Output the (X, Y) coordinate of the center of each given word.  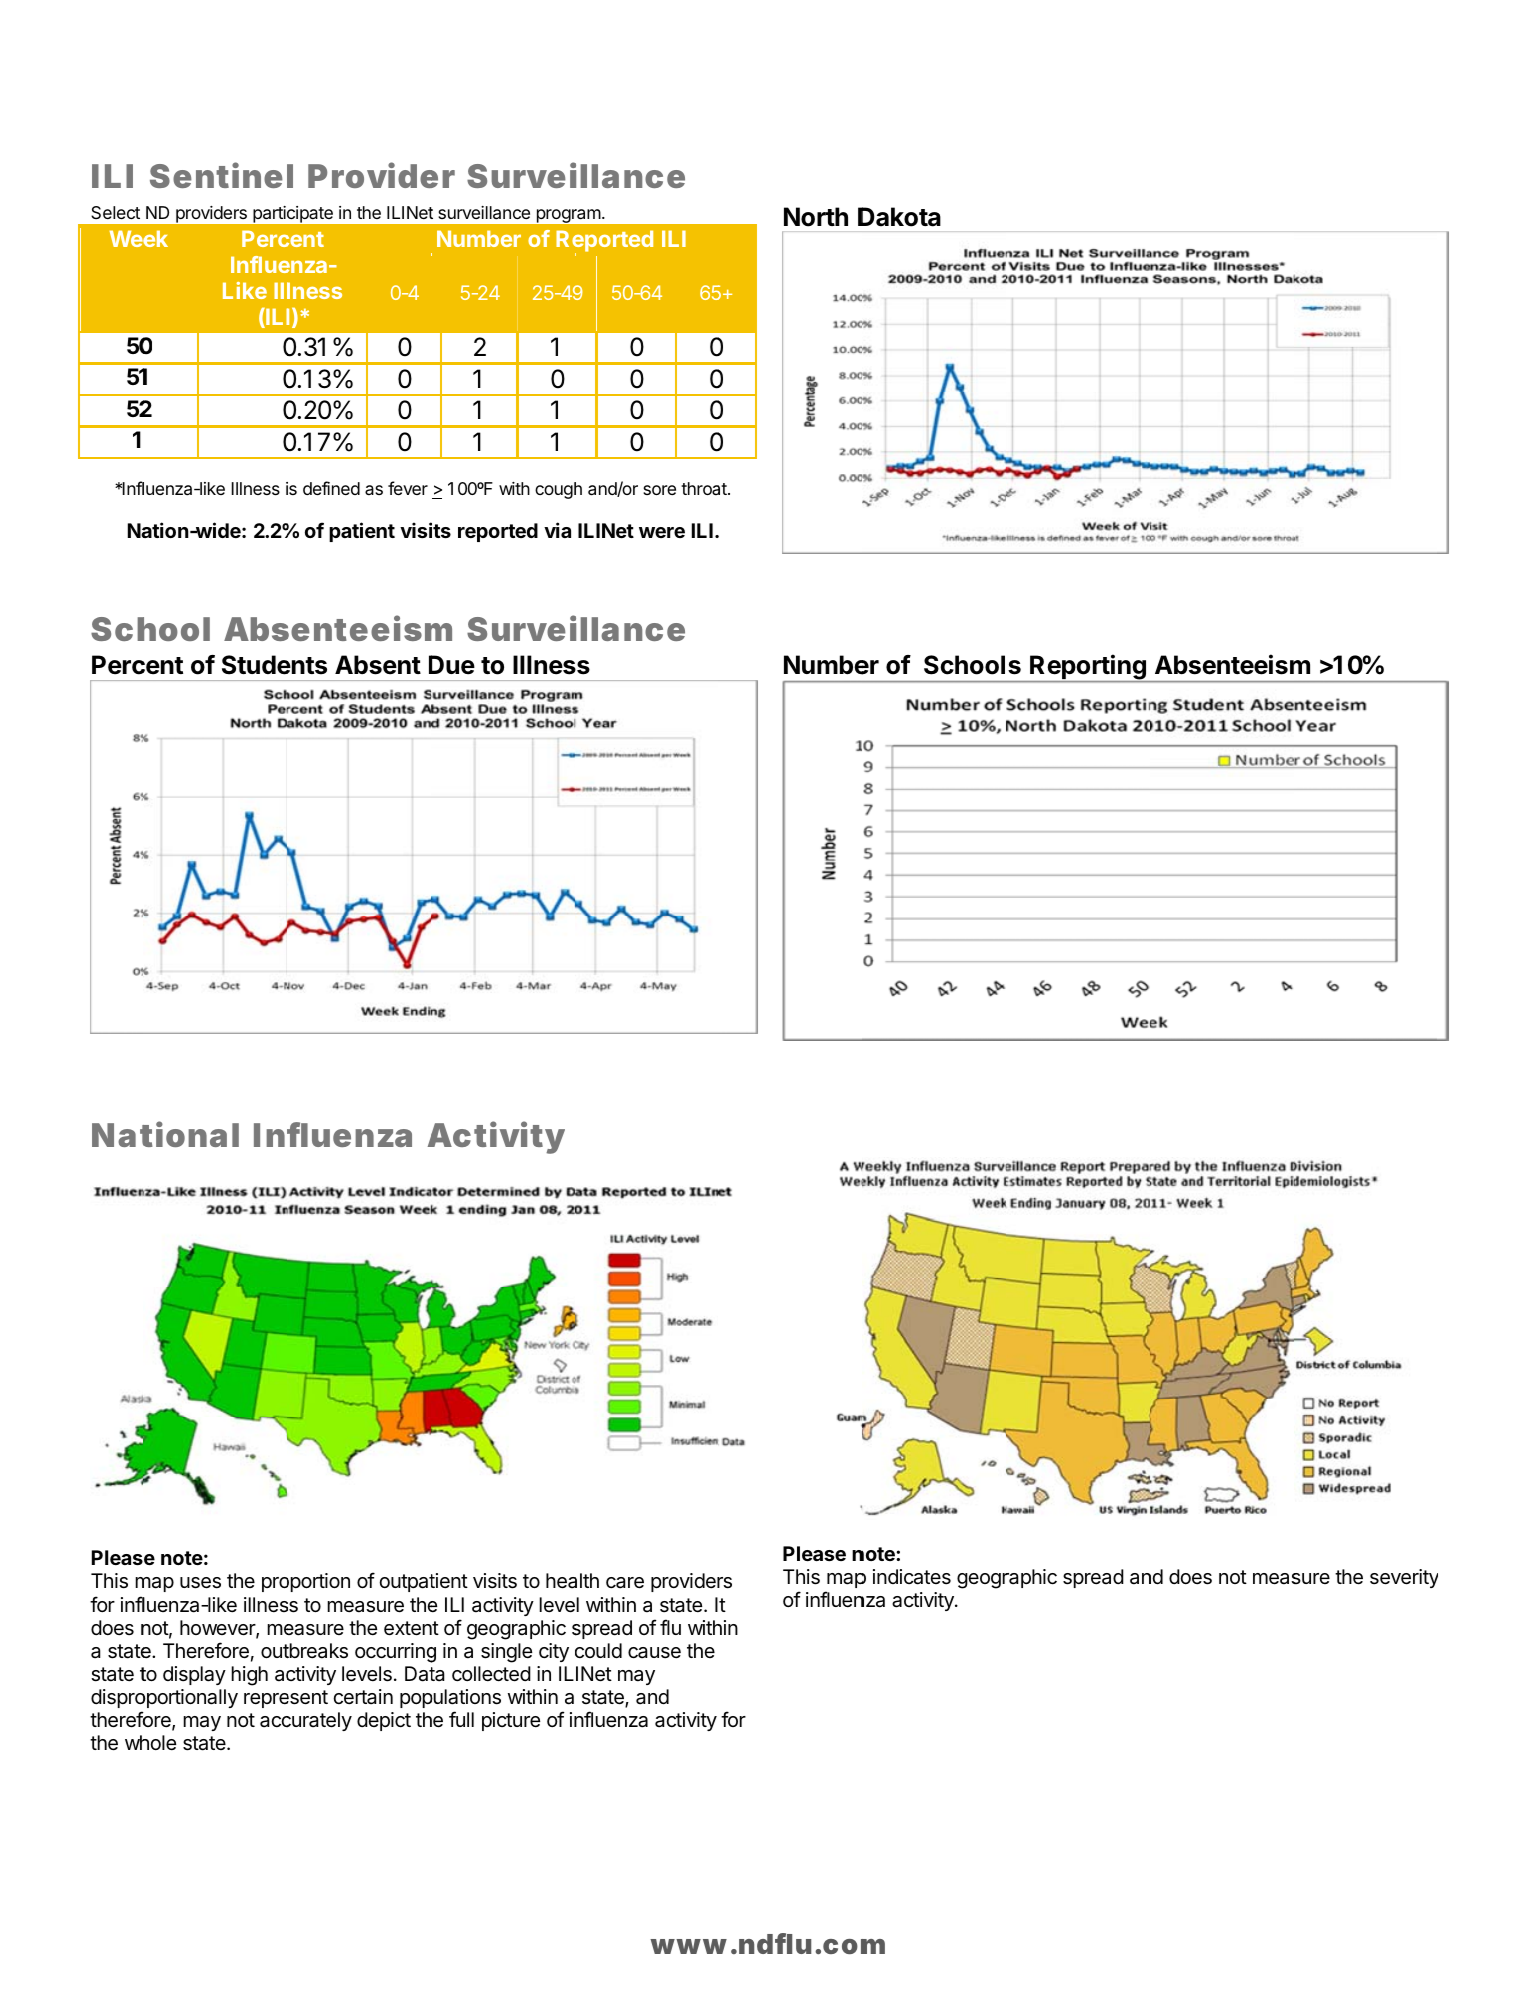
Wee (132, 238)
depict (384, 1721)
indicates (912, 1577)
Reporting (1088, 668)
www (688, 1946)
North (816, 217)
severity (1404, 1578)
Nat (122, 1135)
